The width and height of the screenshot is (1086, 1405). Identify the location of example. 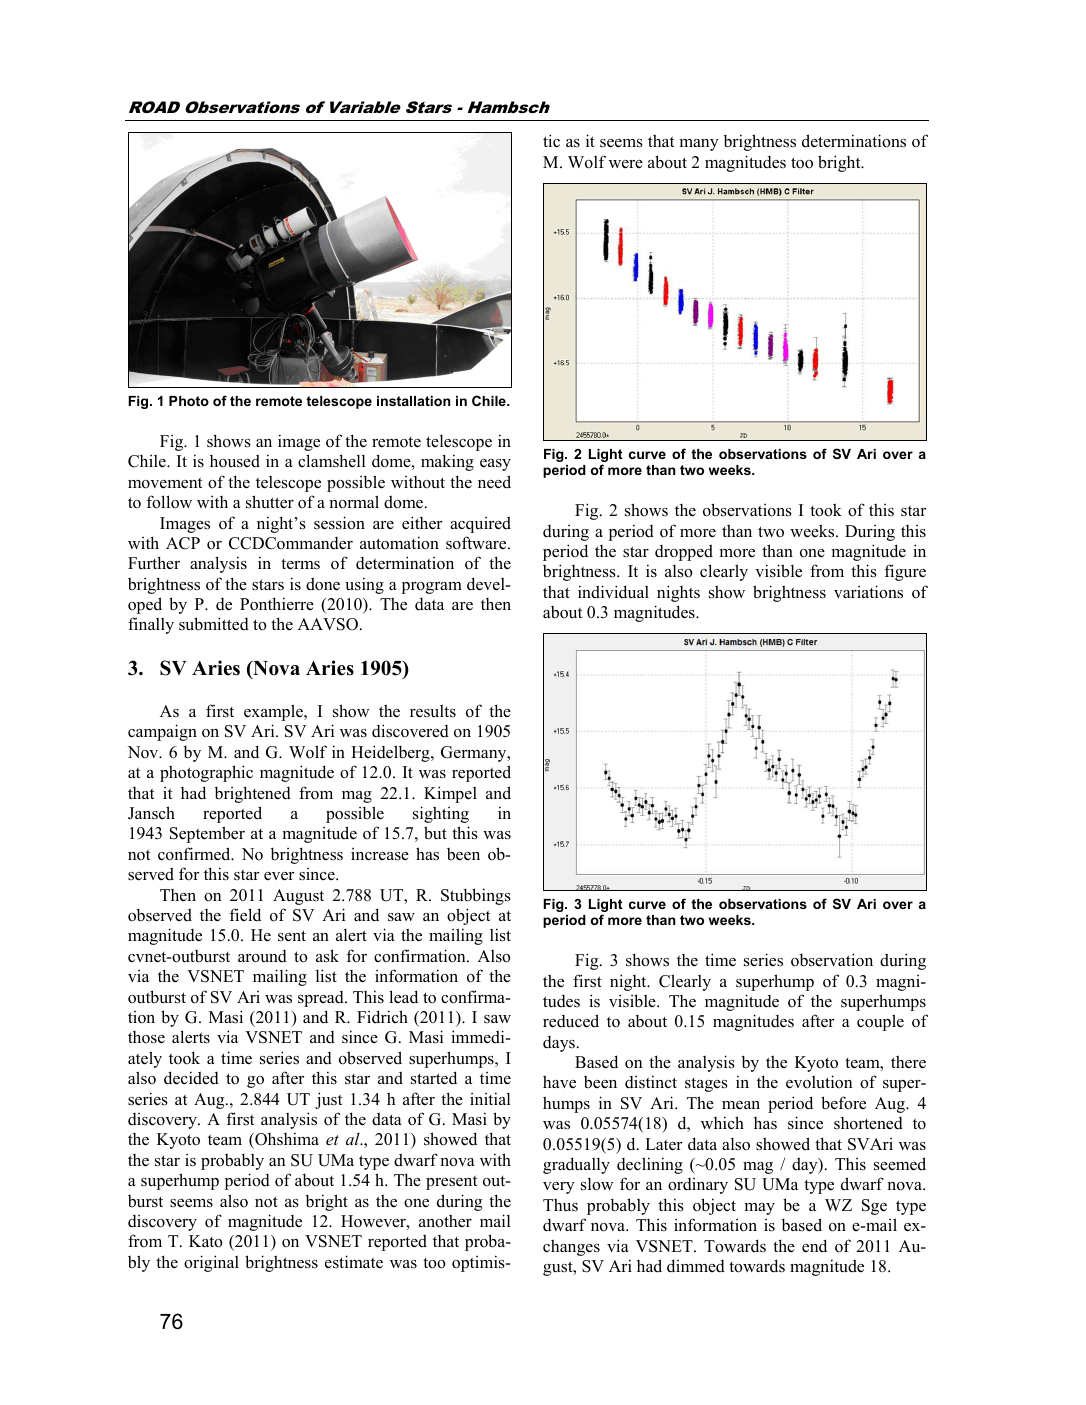
(274, 712).
